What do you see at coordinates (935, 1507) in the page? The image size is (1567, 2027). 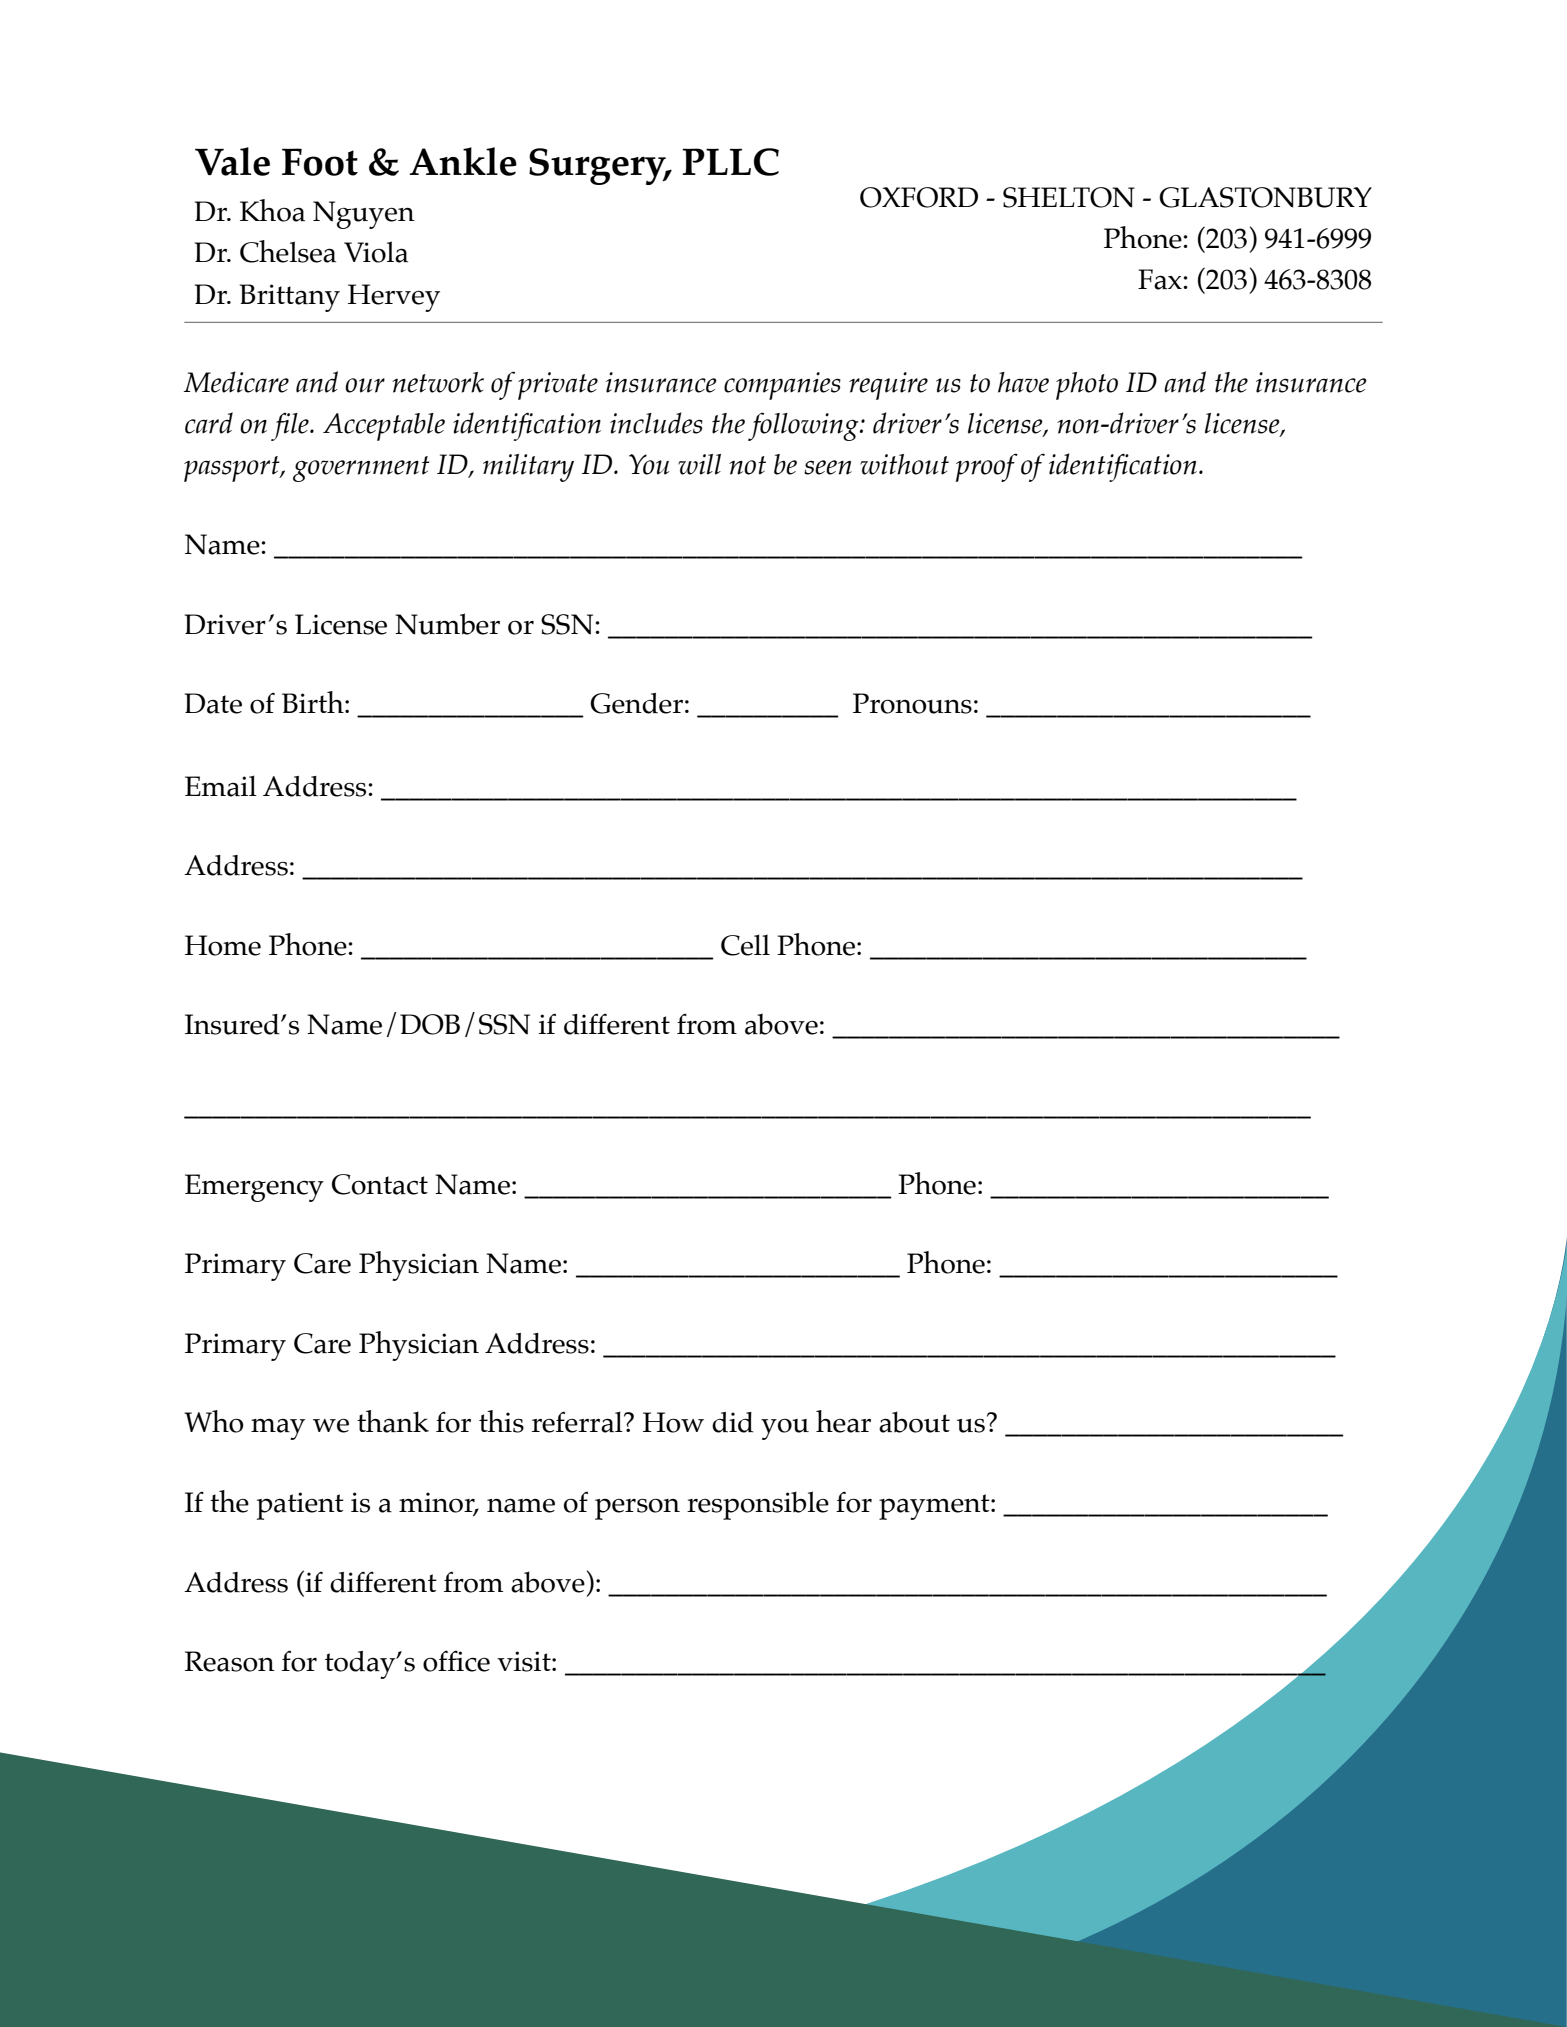 I see `payment` at bounding box center [935, 1507].
